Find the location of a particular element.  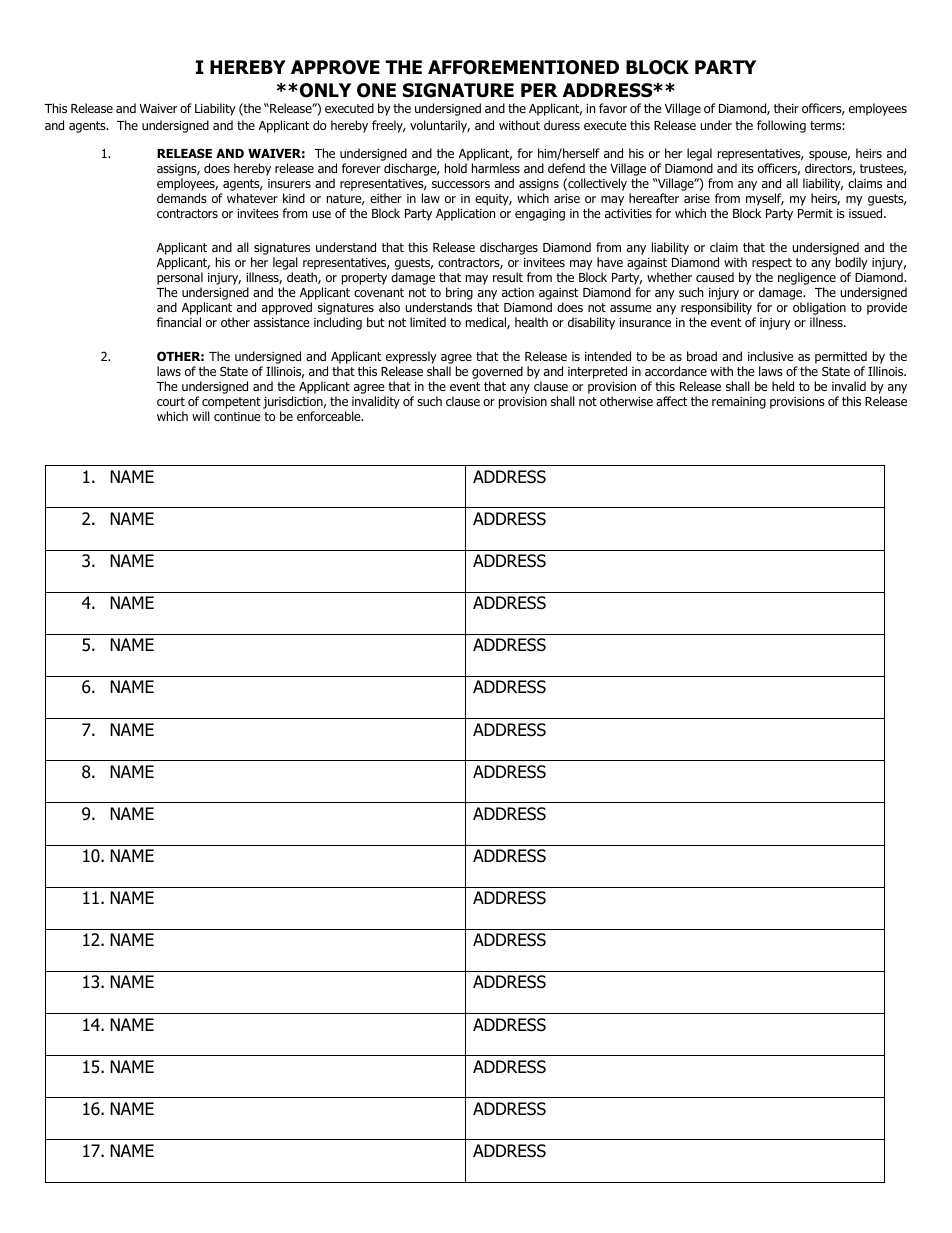

ONLY is located at coordinates (325, 90).
